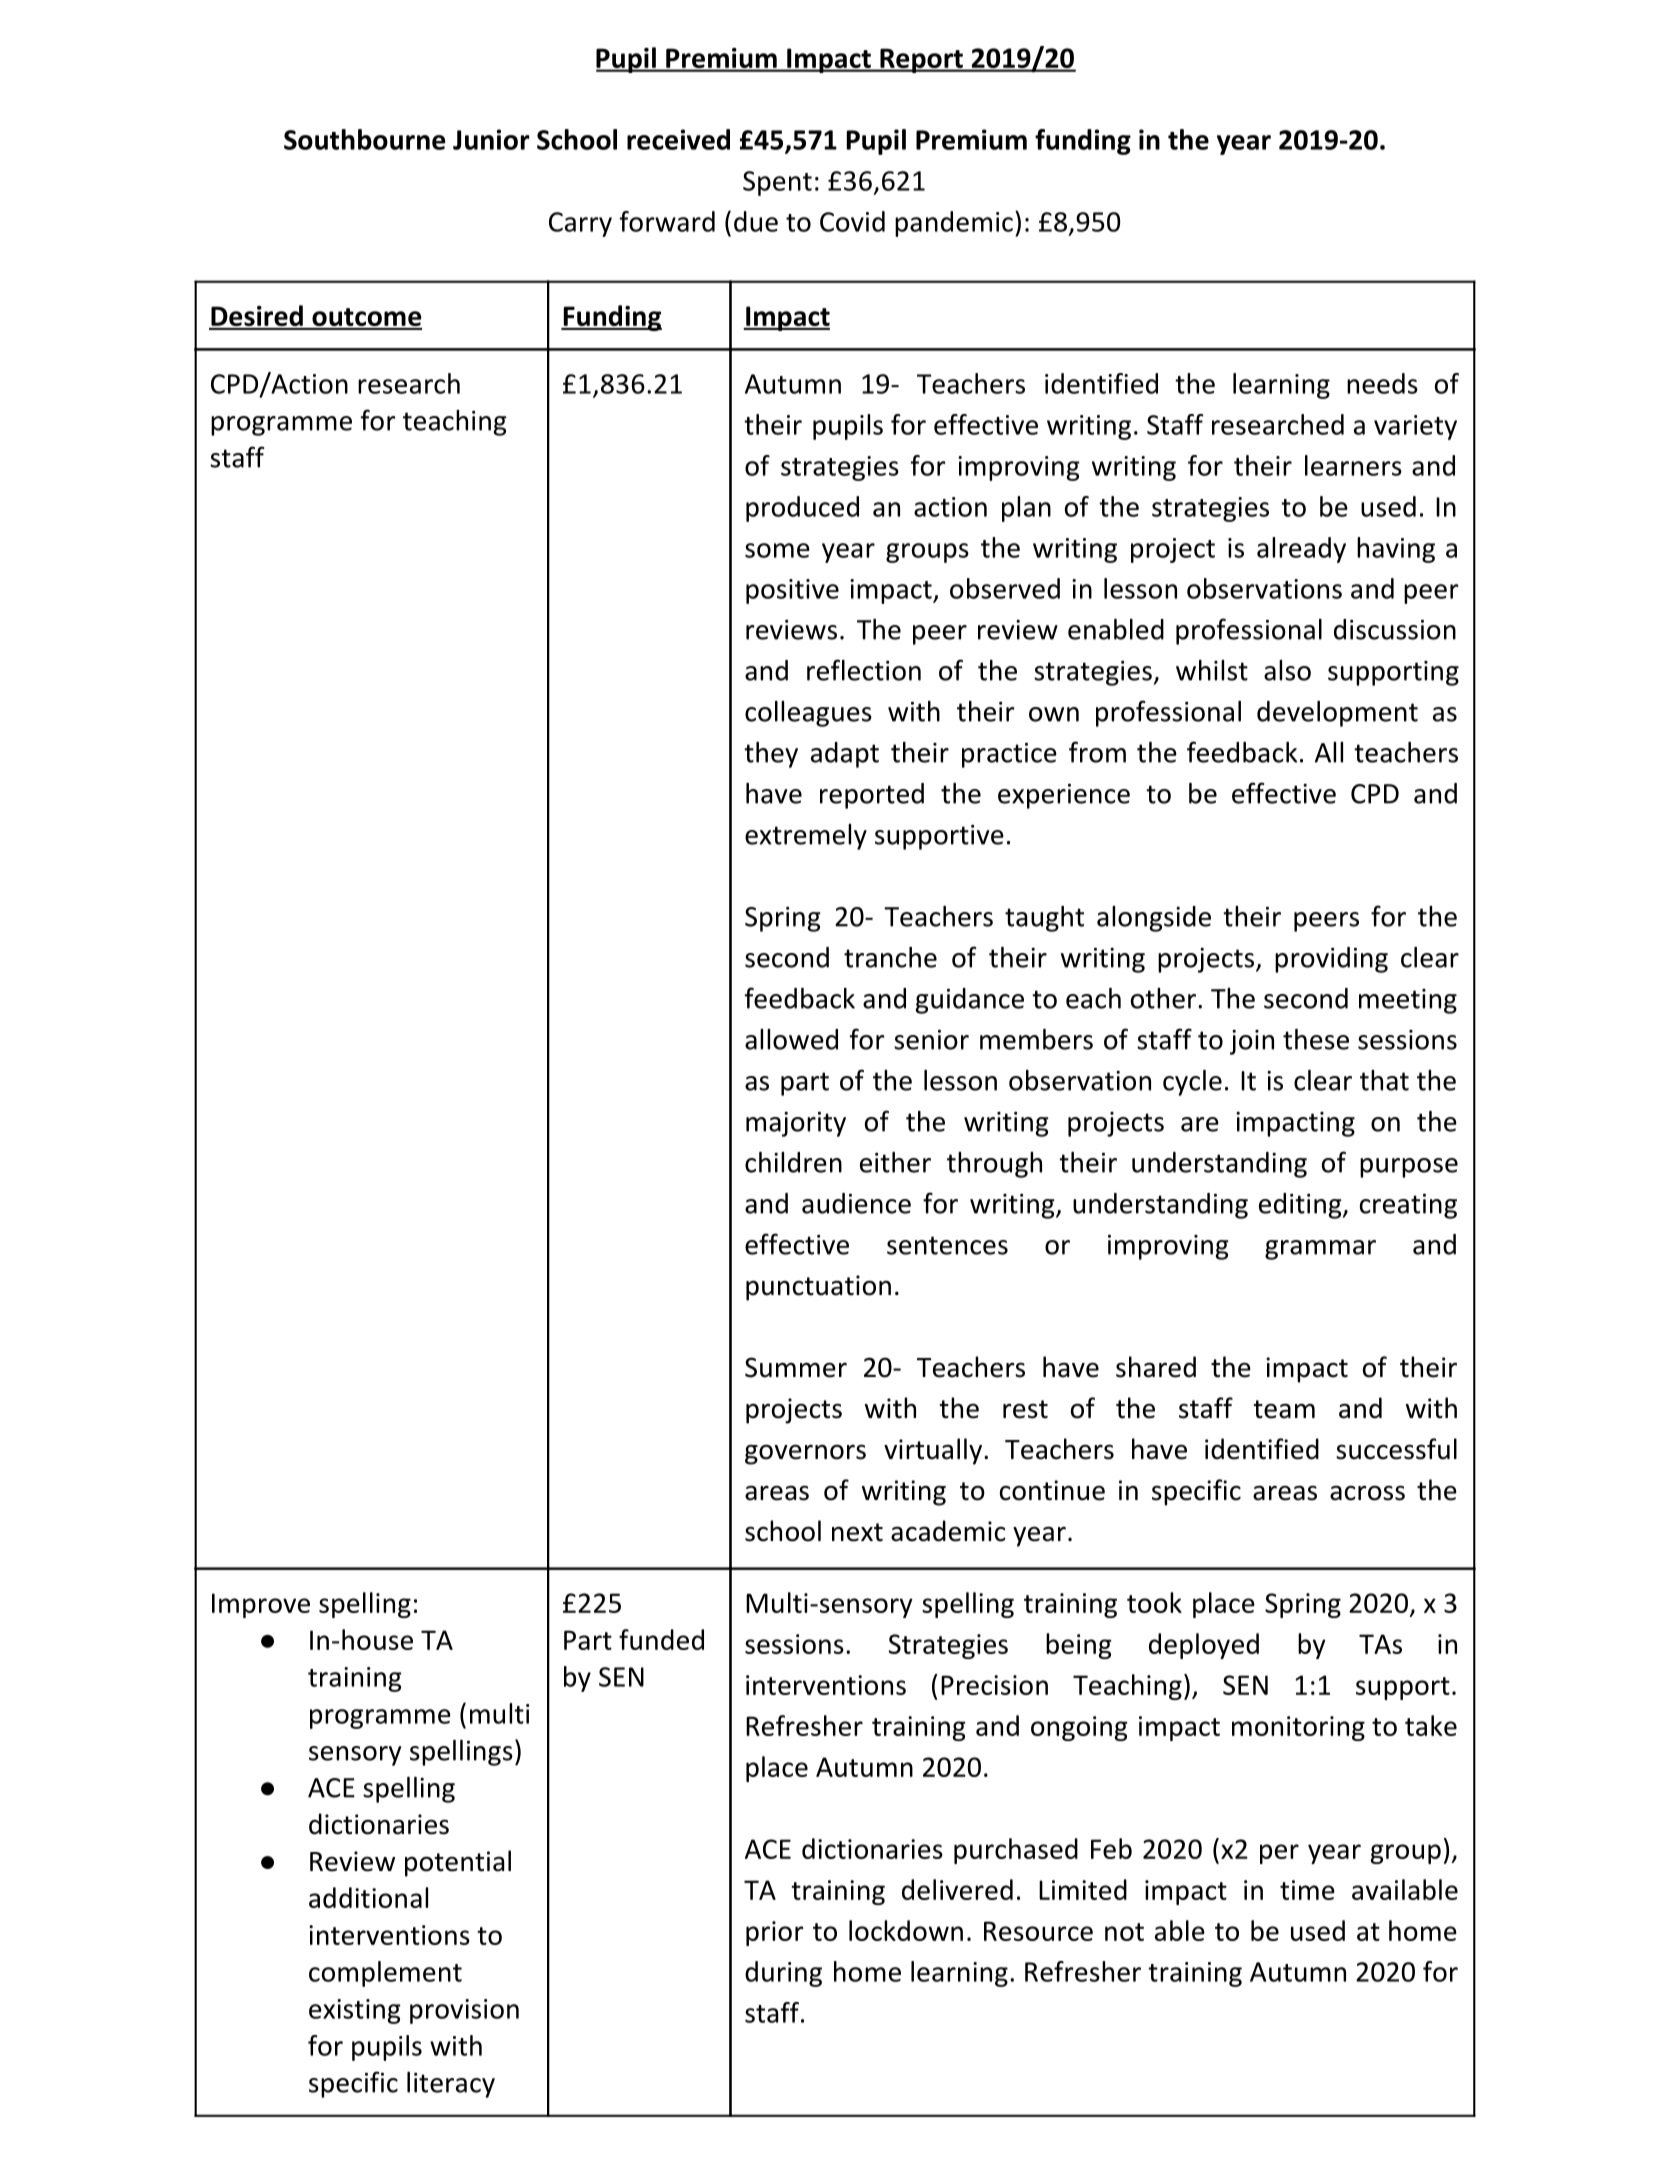 This screenshot has width=1672, height=2164. What do you see at coordinates (792, 591) in the screenshot?
I see `positive` at bounding box center [792, 591].
